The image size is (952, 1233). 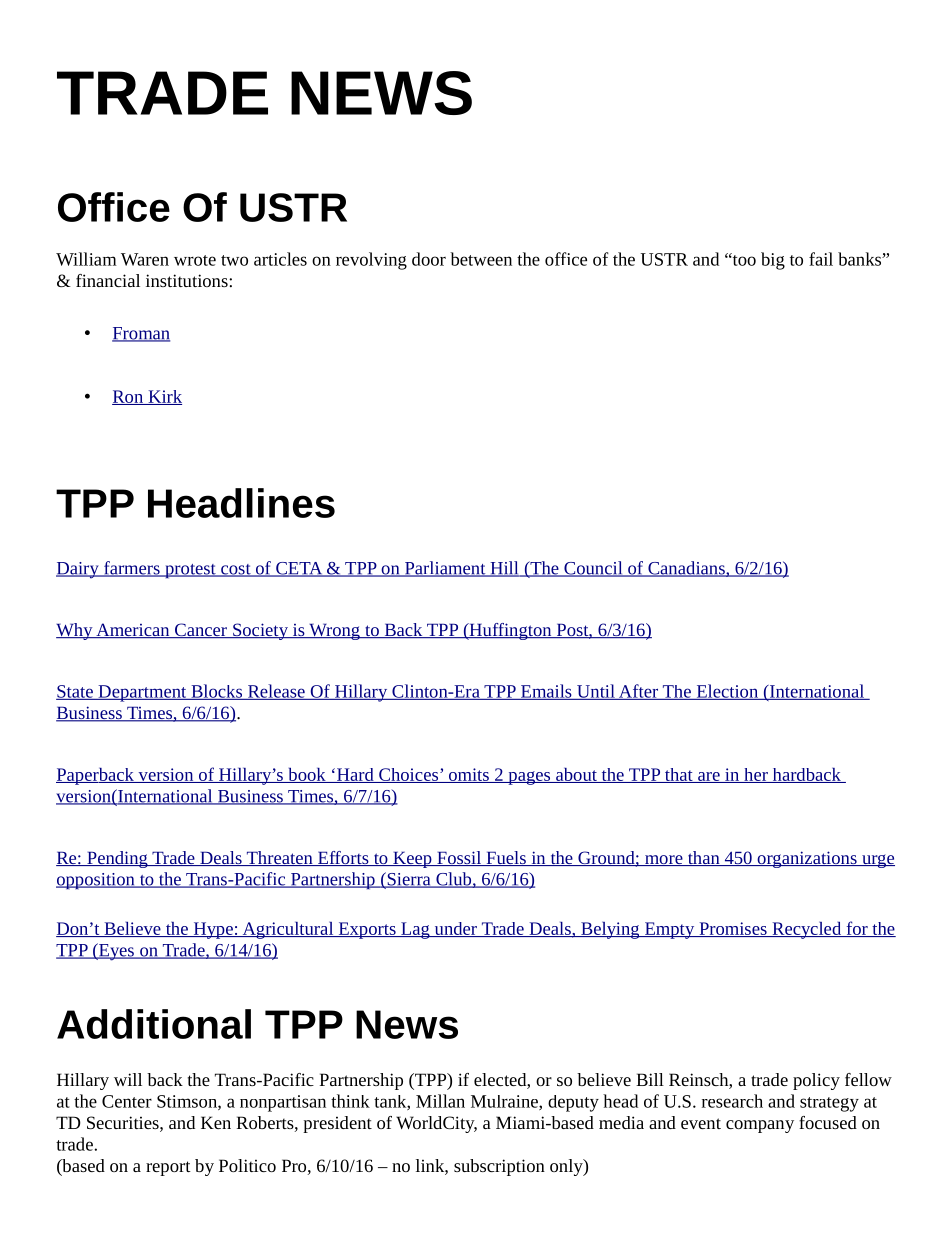 What do you see at coordinates (773, 261) in the page?
I see `big` at bounding box center [773, 261].
